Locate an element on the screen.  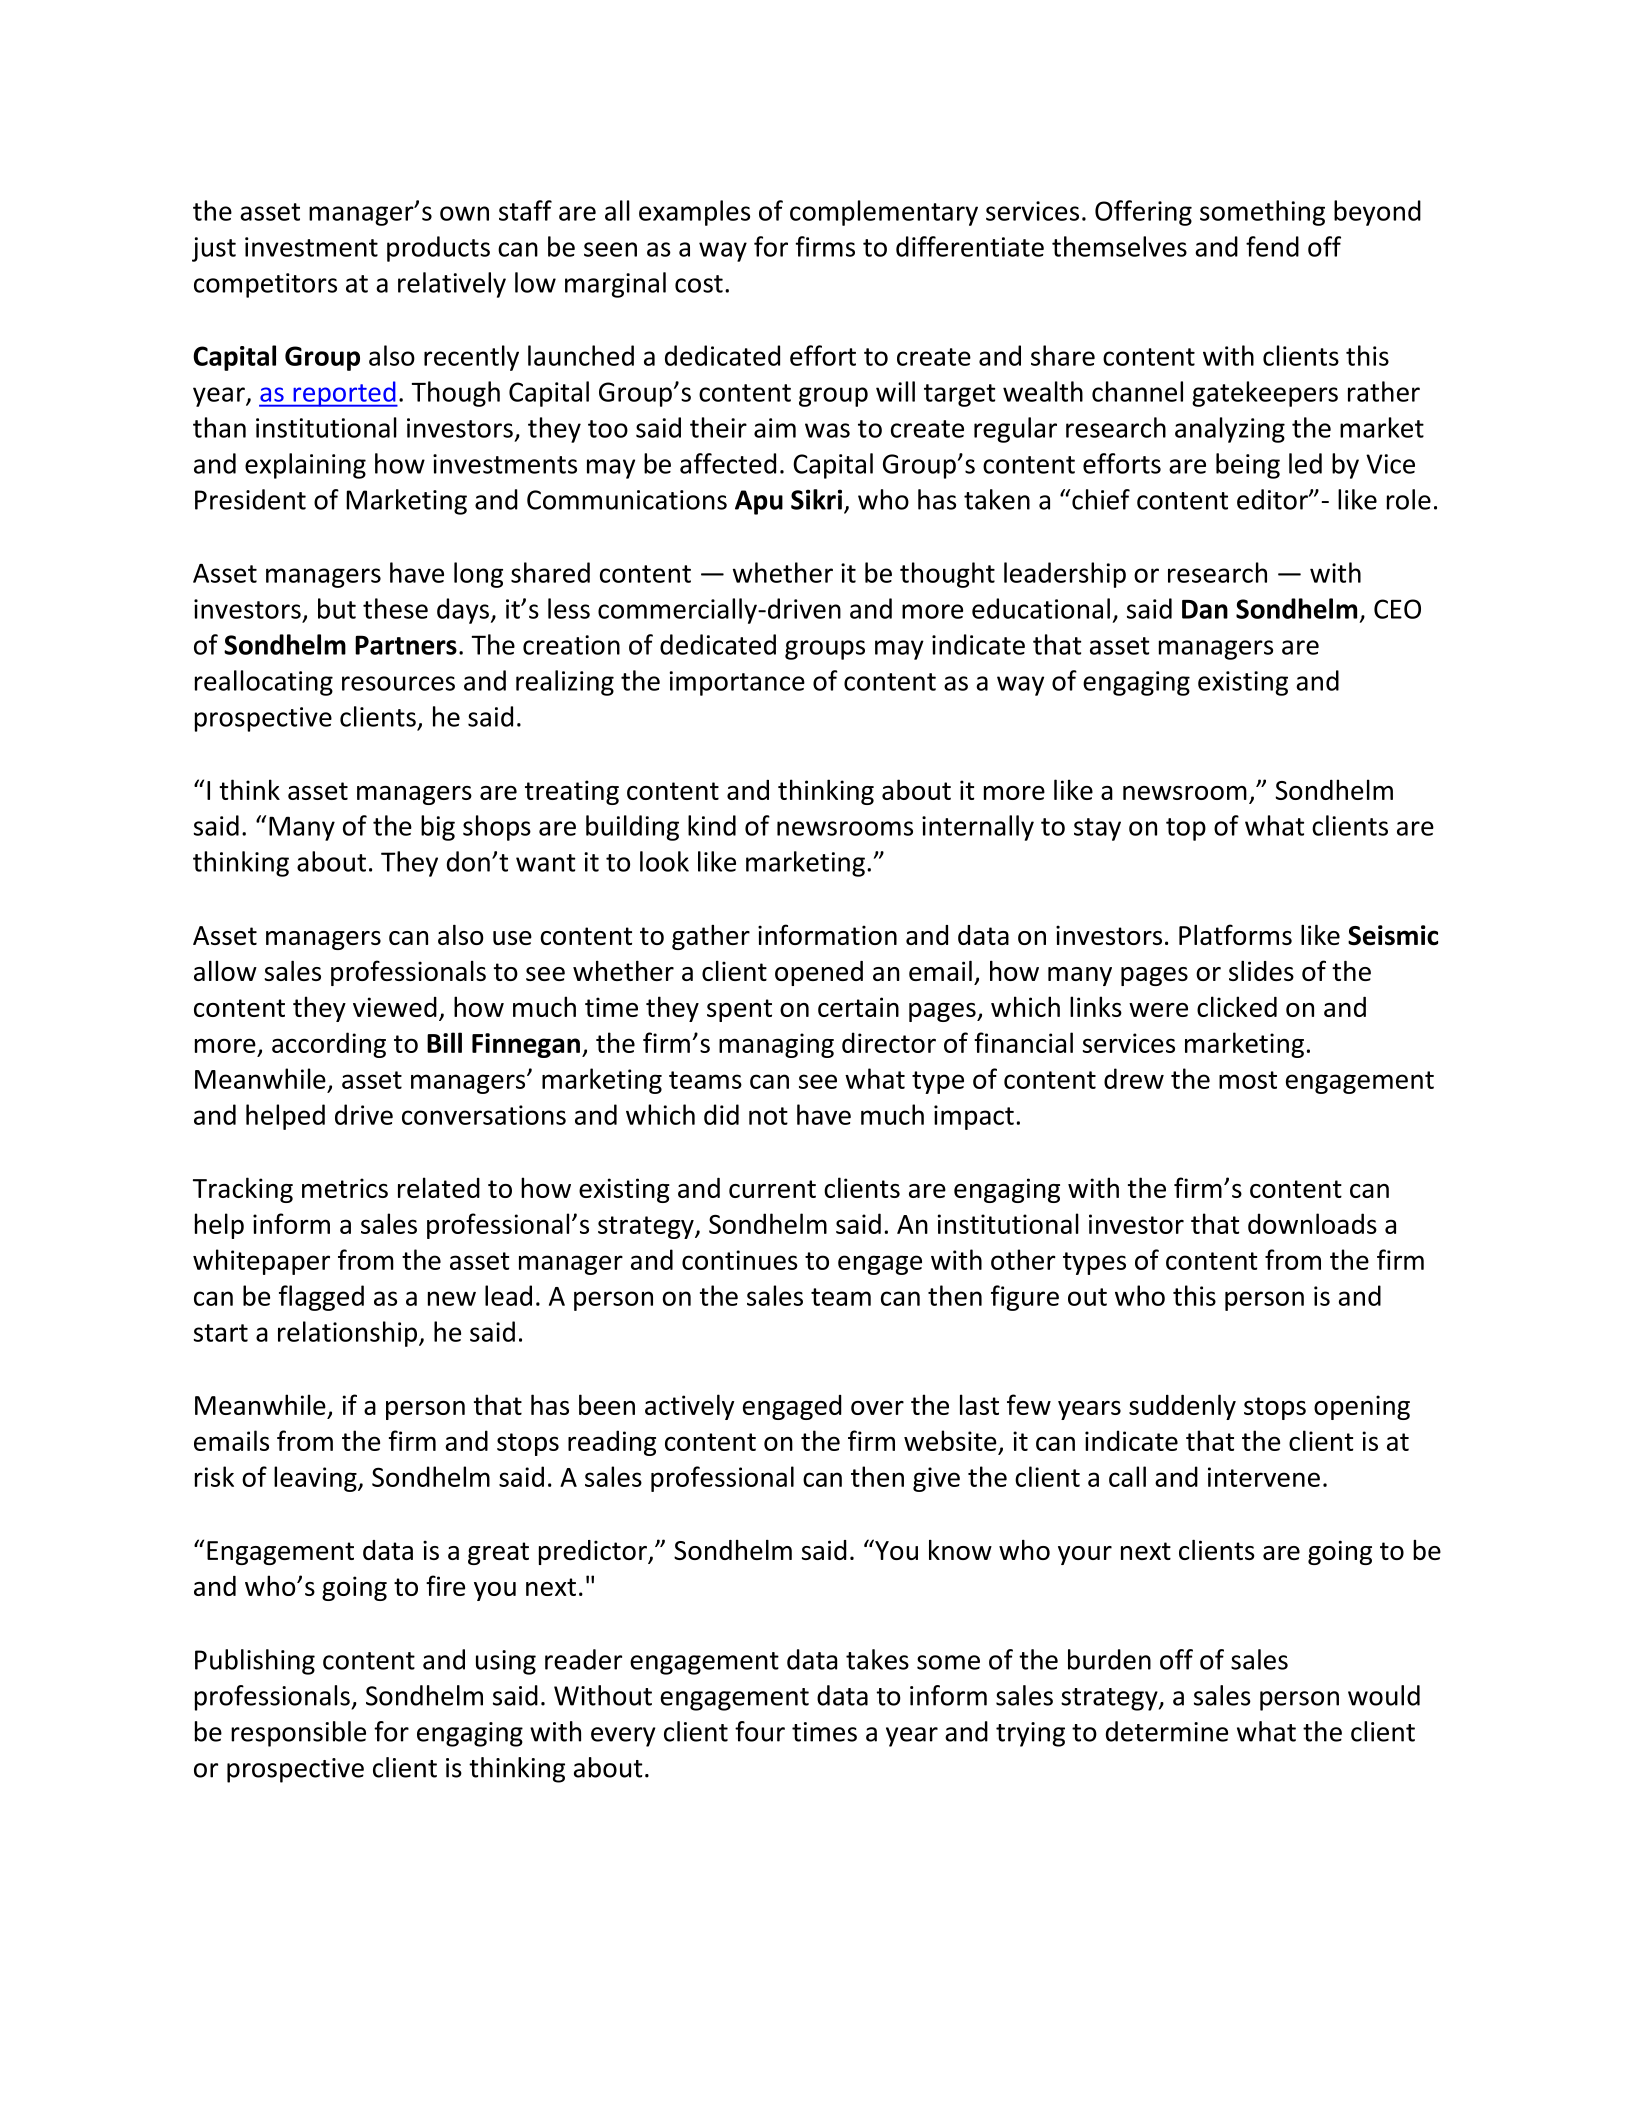
but is located at coordinates (337, 608).
